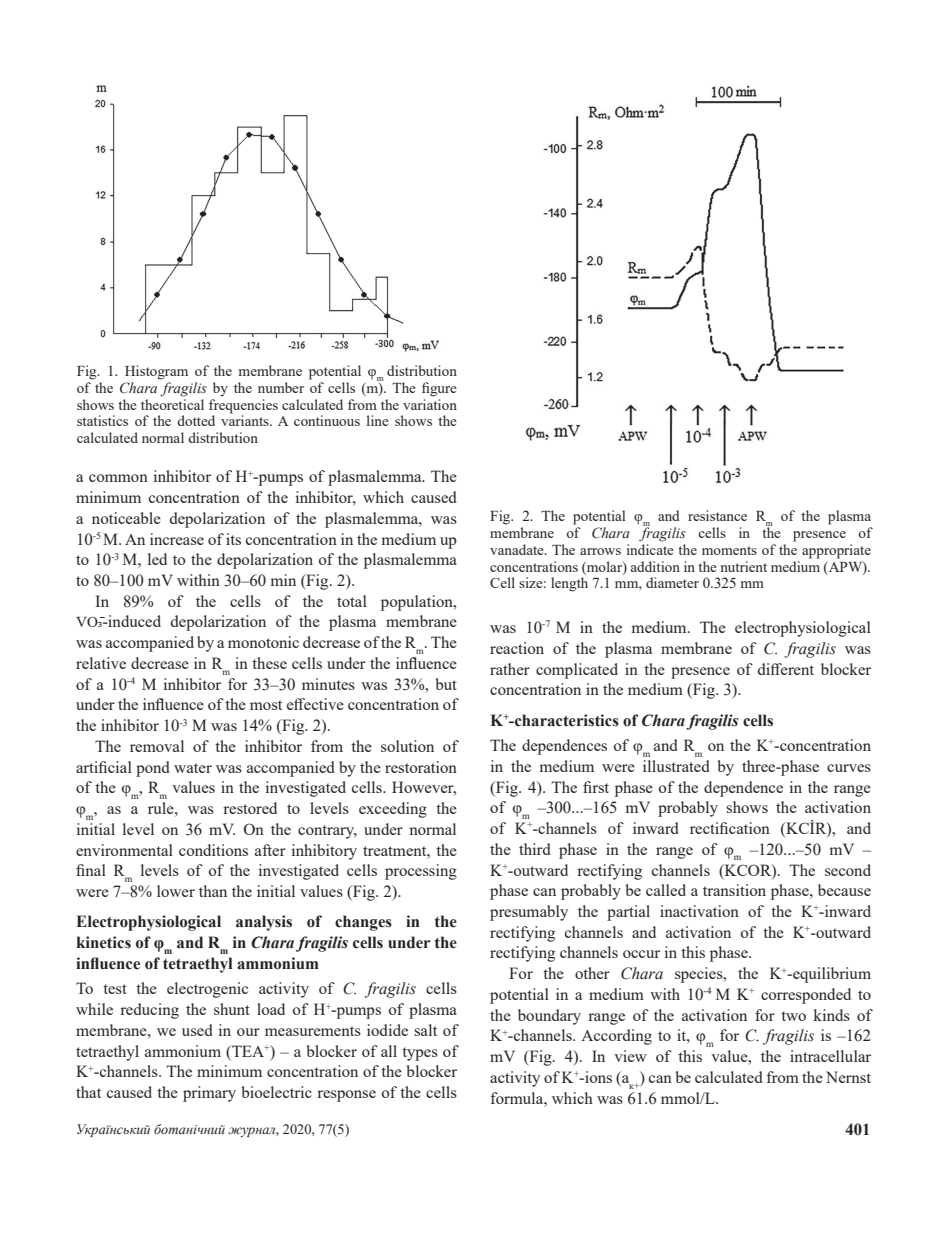  What do you see at coordinates (209, 1094) in the page?
I see `primary` at bounding box center [209, 1094].
